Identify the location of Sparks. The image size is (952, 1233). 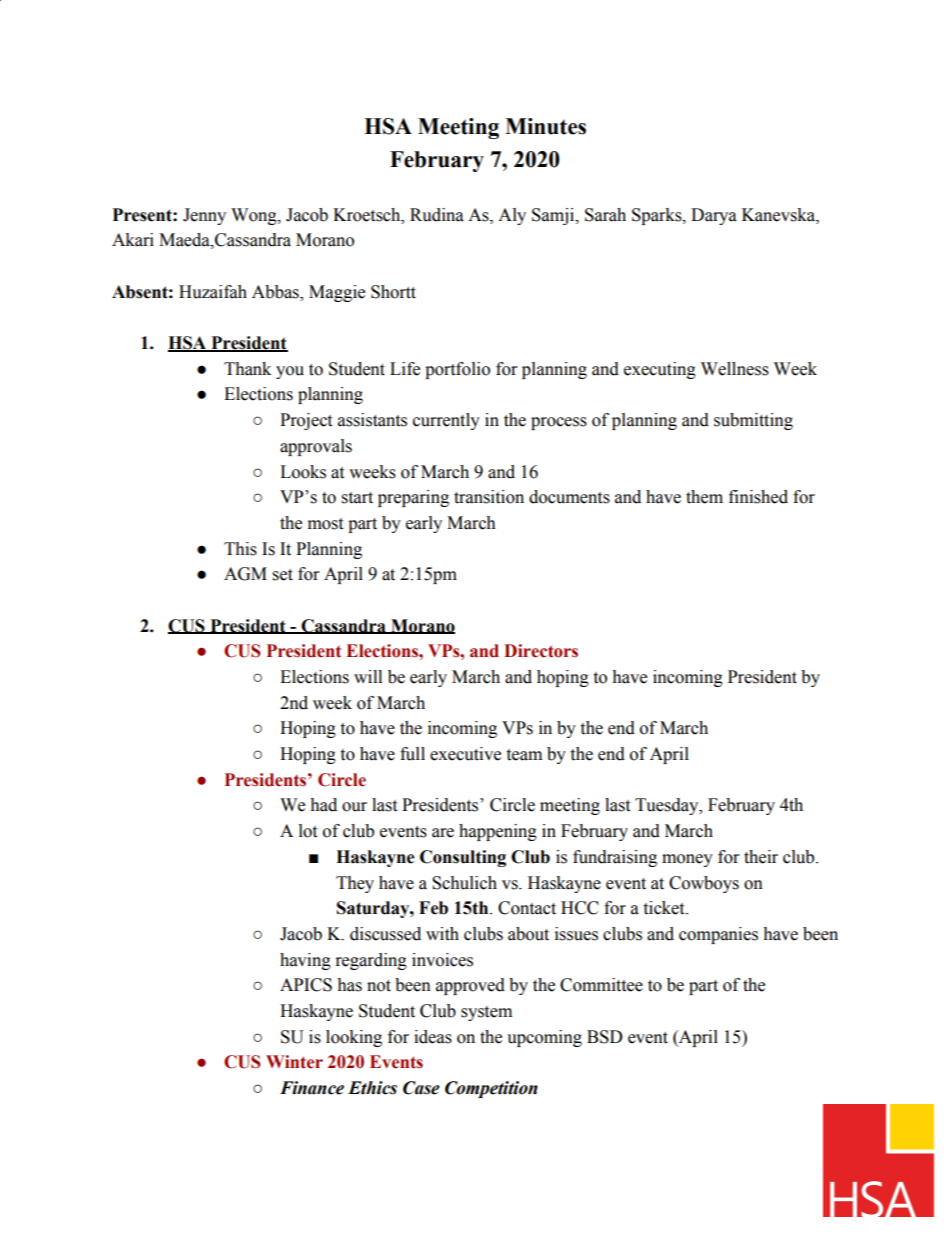
(658, 216).
